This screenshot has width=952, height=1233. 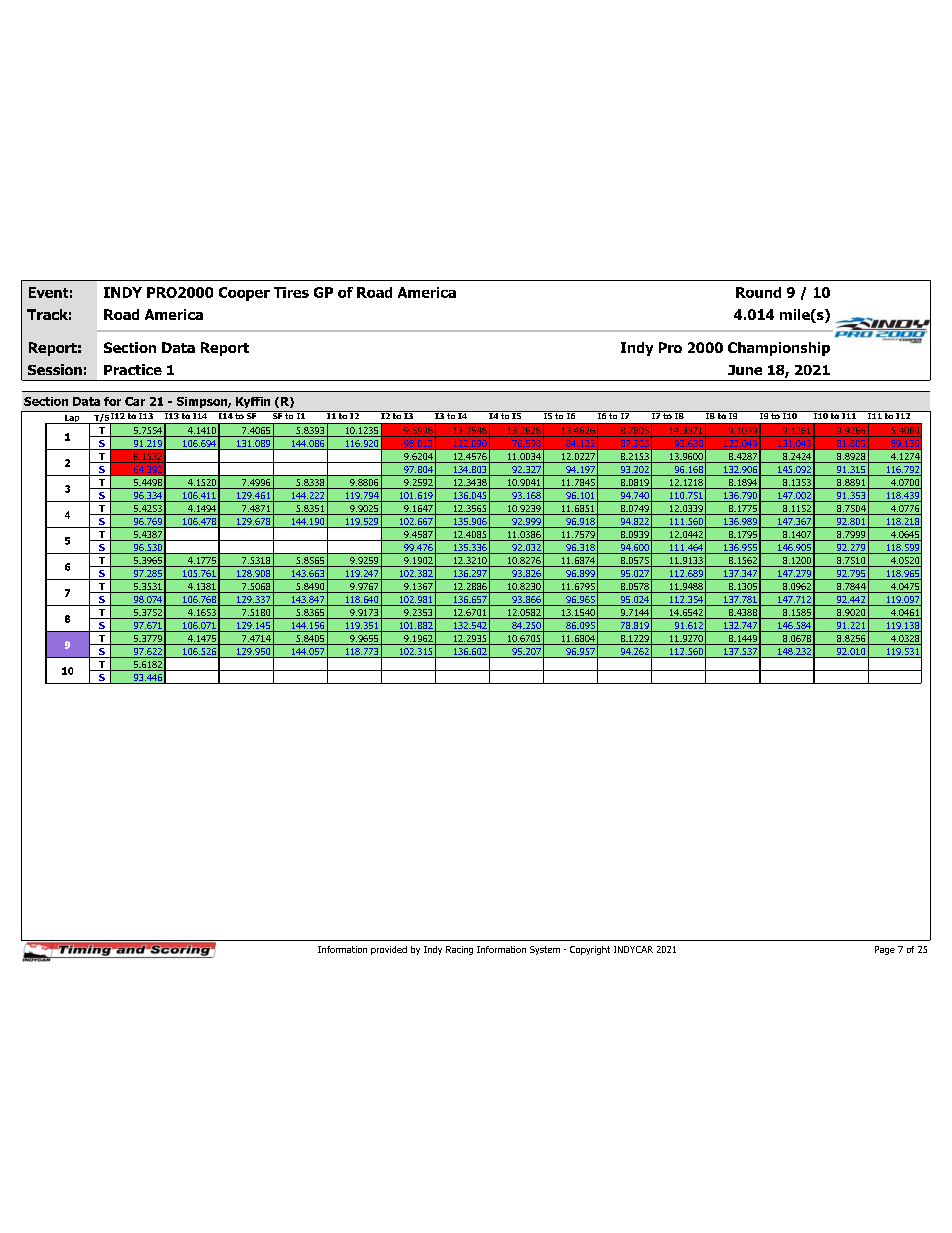 I want to click on Tires, so click(x=291, y=292).
